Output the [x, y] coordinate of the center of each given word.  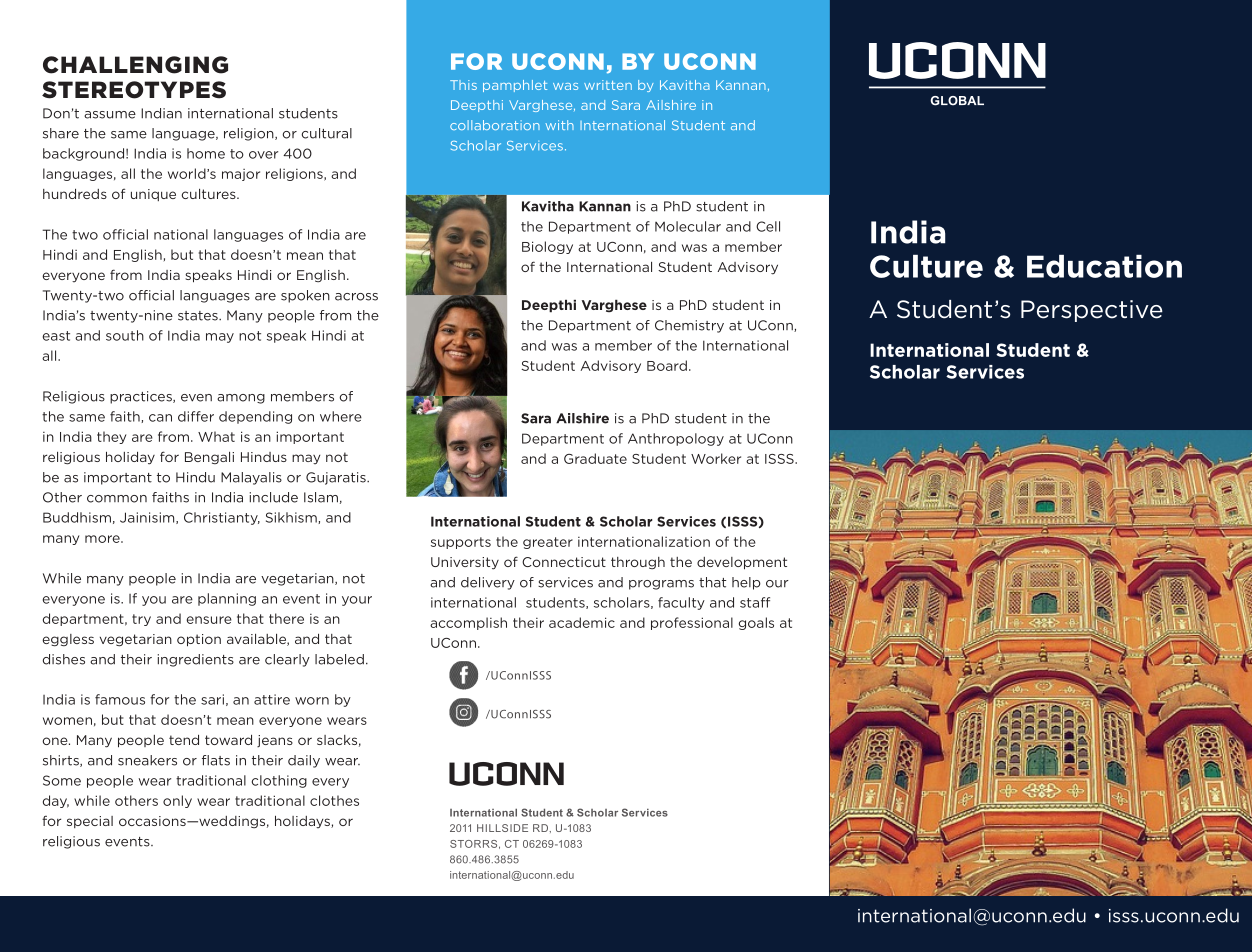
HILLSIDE [502, 828]
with [559, 125]
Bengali [209, 458]
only [177, 801]
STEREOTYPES [134, 90]
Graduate [595, 458]
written [608, 85]
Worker [716, 458]
